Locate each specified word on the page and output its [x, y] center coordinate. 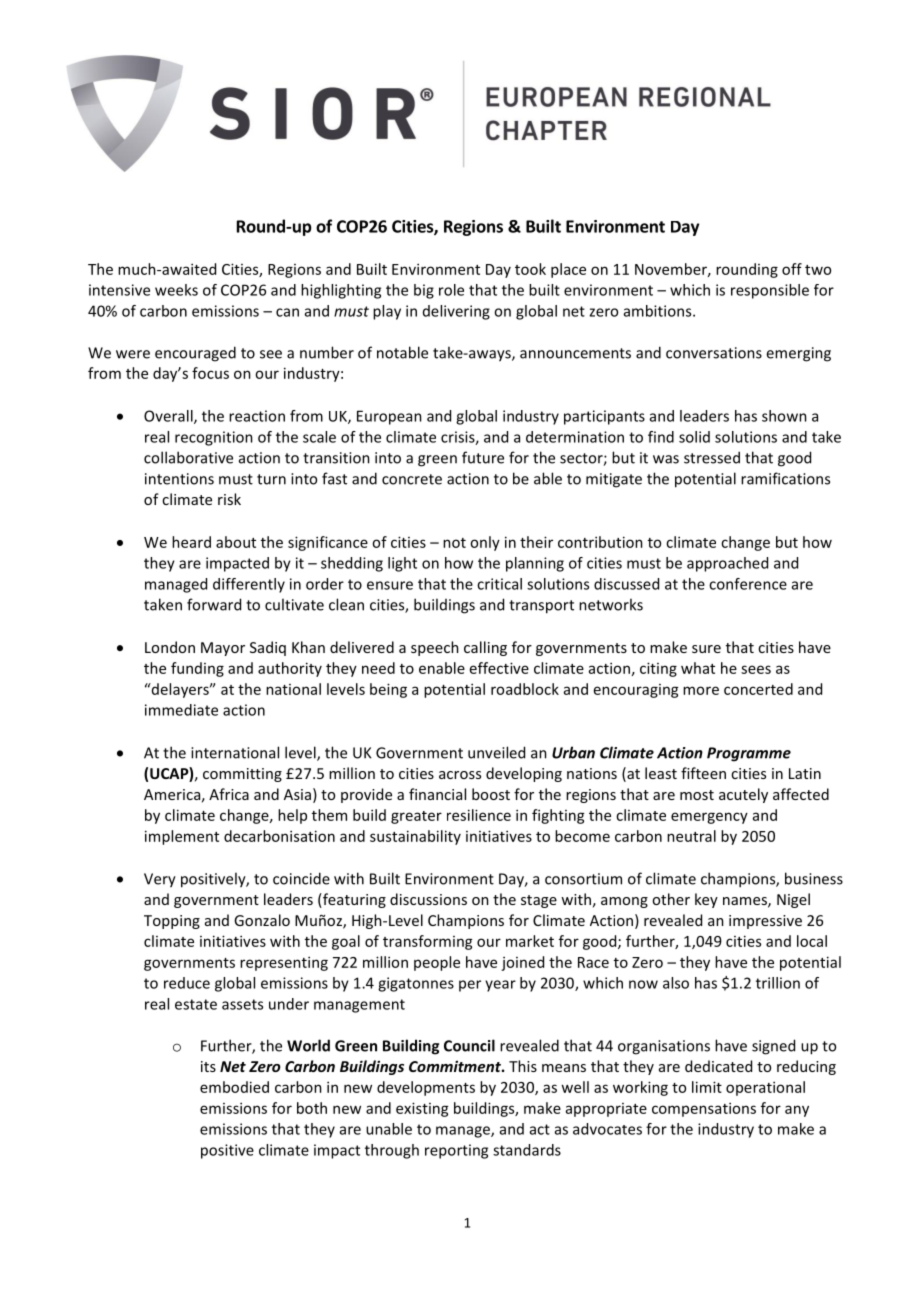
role [451, 290]
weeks [176, 290]
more [701, 690]
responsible [770, 291]
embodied [234, 1087]
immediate [181, 710]
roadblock [525, 689]
